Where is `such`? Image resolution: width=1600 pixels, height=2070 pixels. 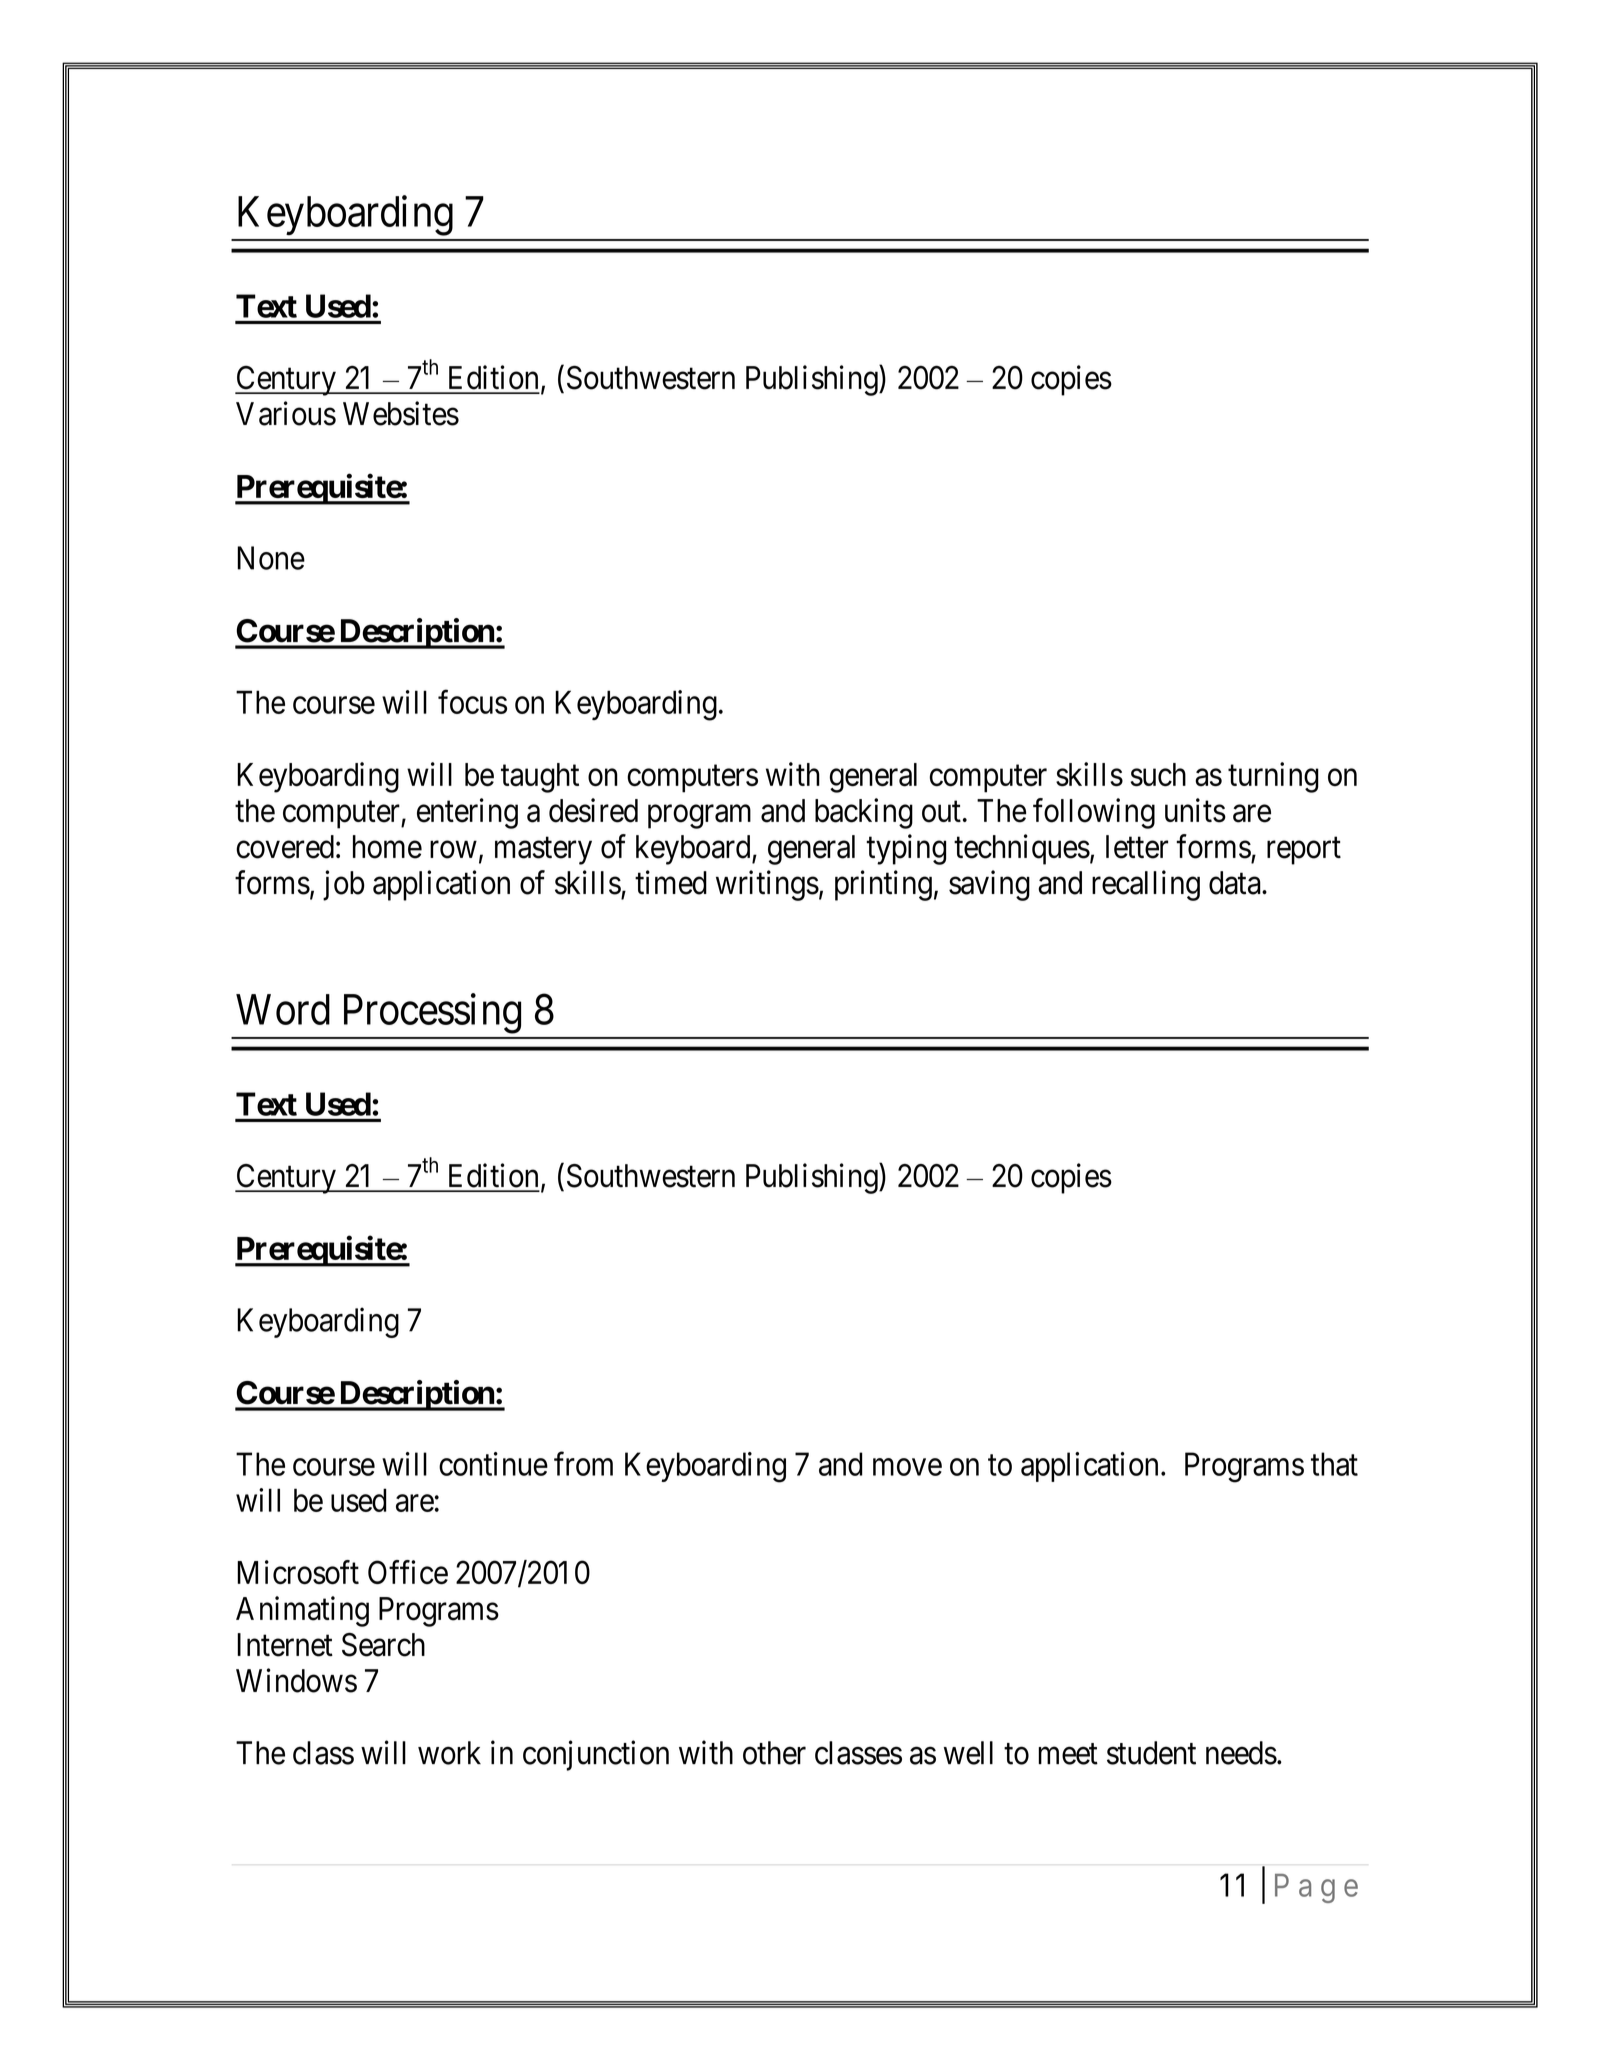
such is located at coordinates (1158, 775).
